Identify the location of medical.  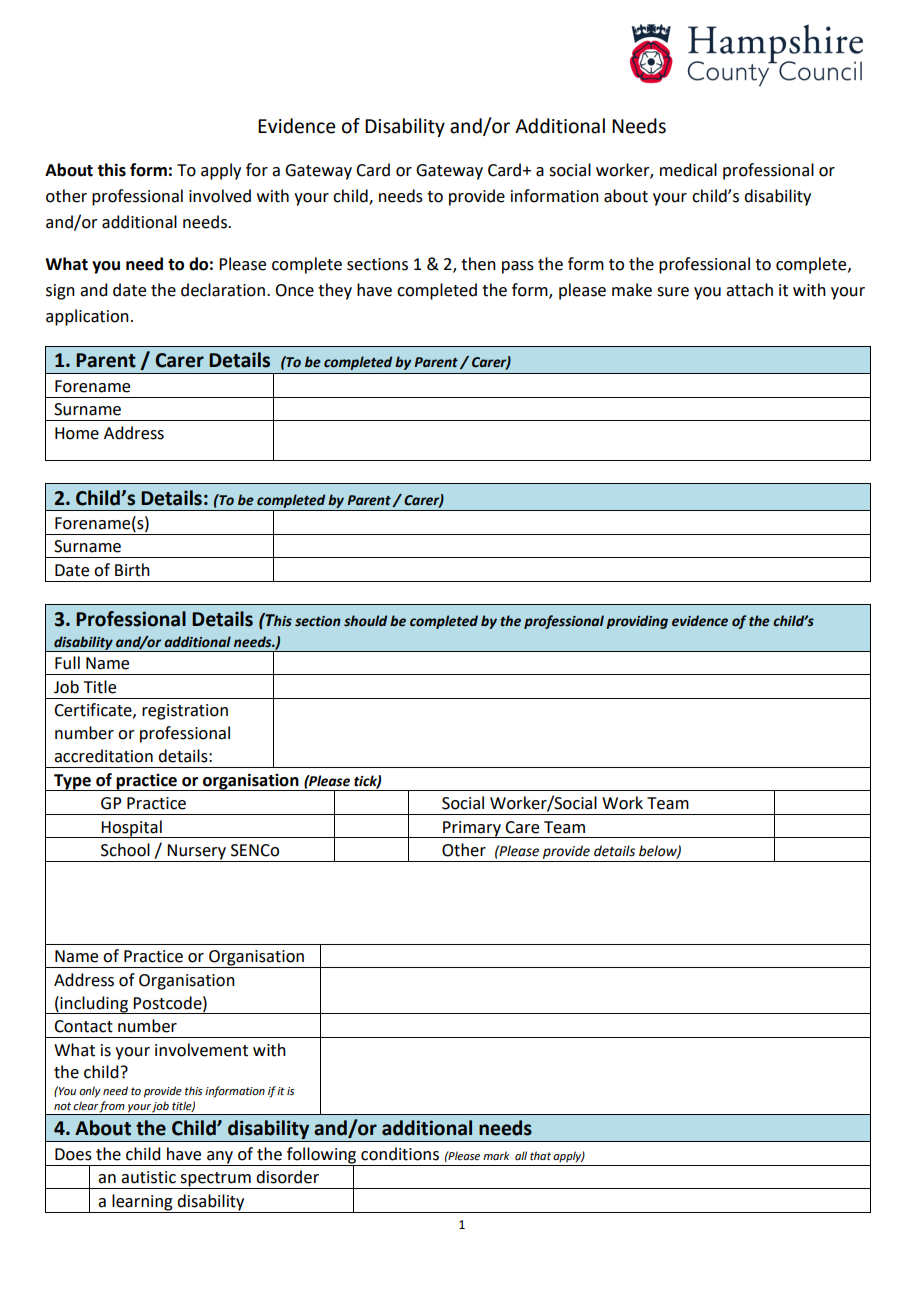
(688, 170).
